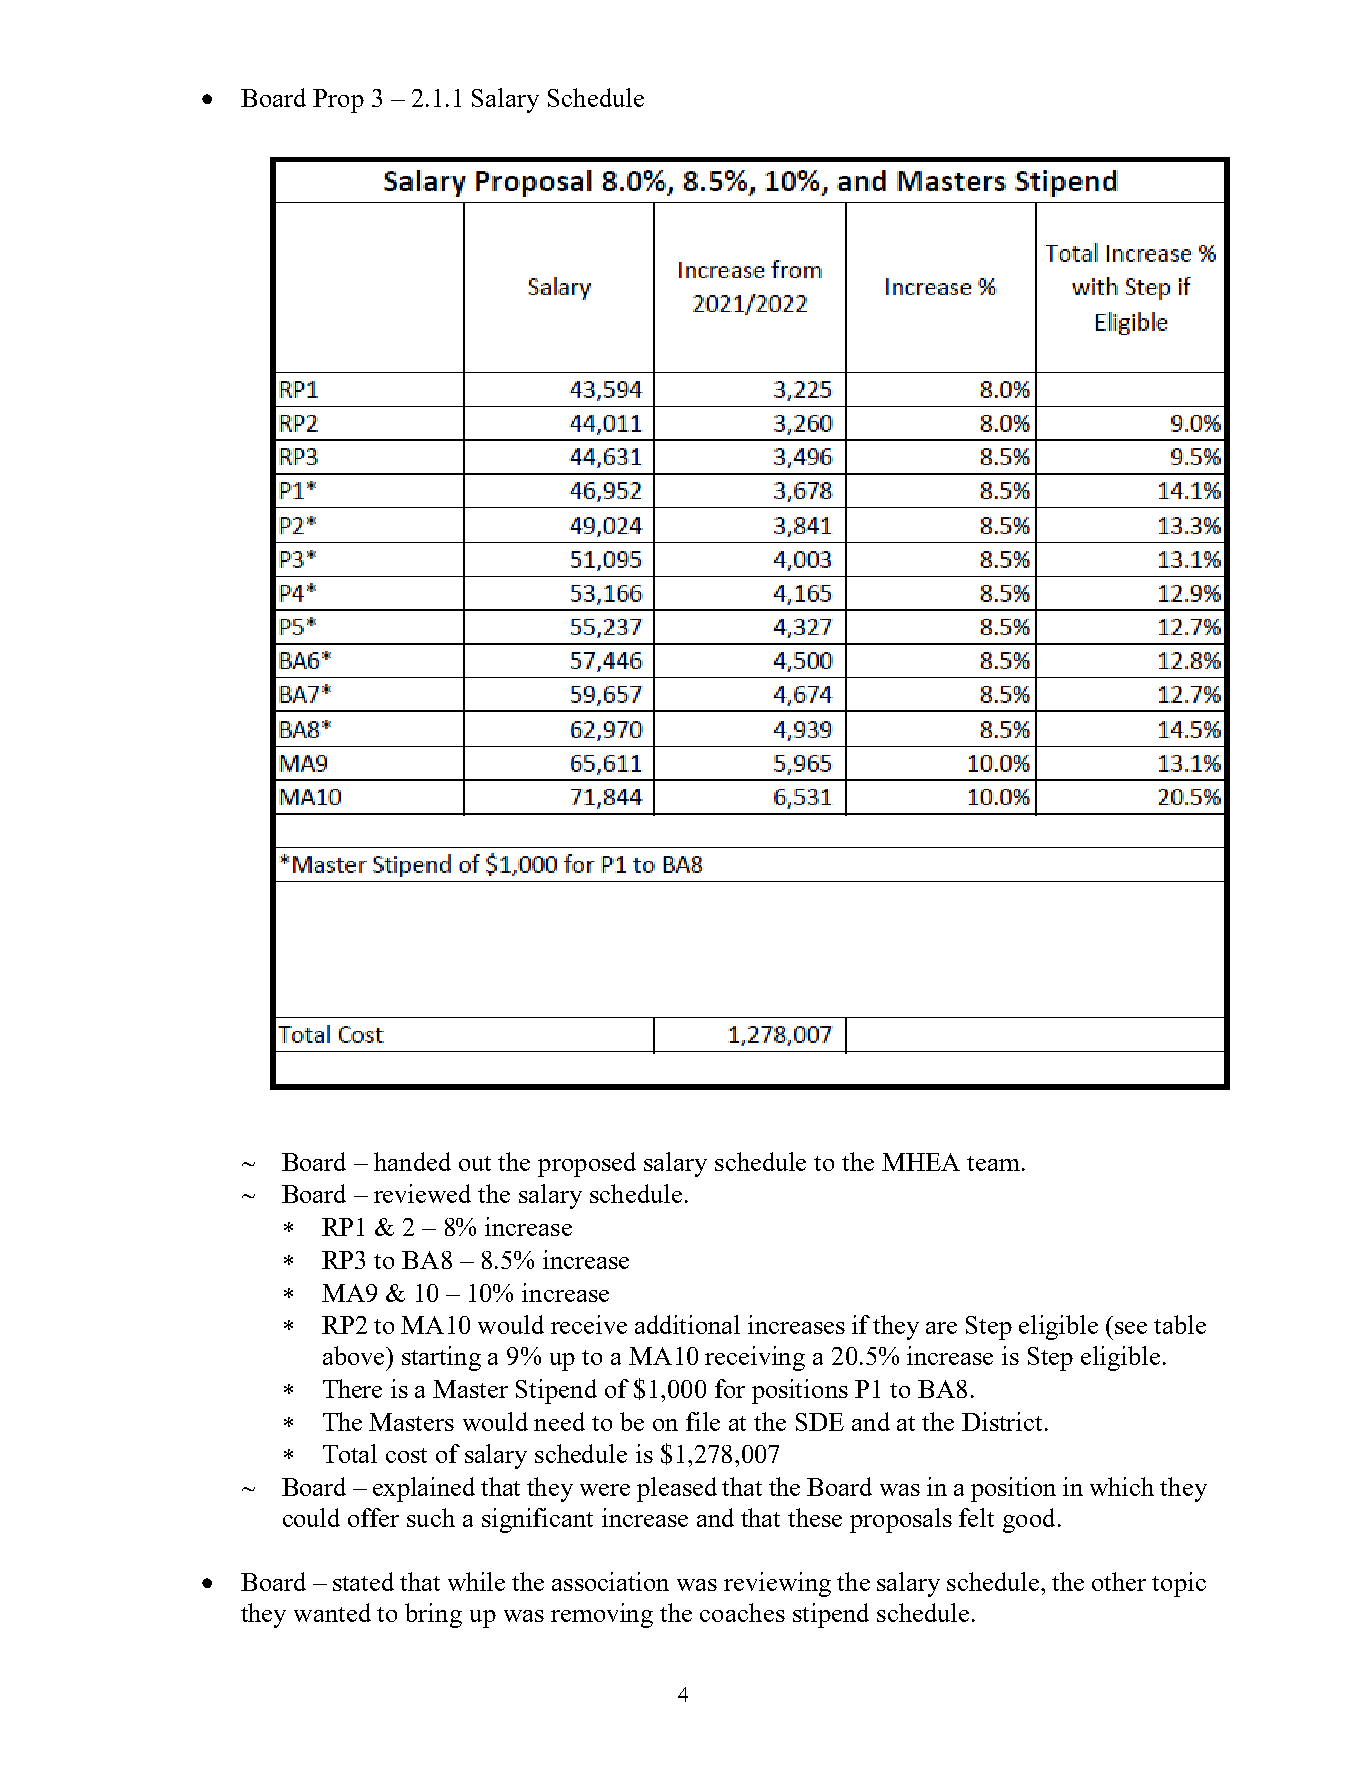  Describe the element at coordinates (755, 1358) in the page. I see `receiving` at that location.
